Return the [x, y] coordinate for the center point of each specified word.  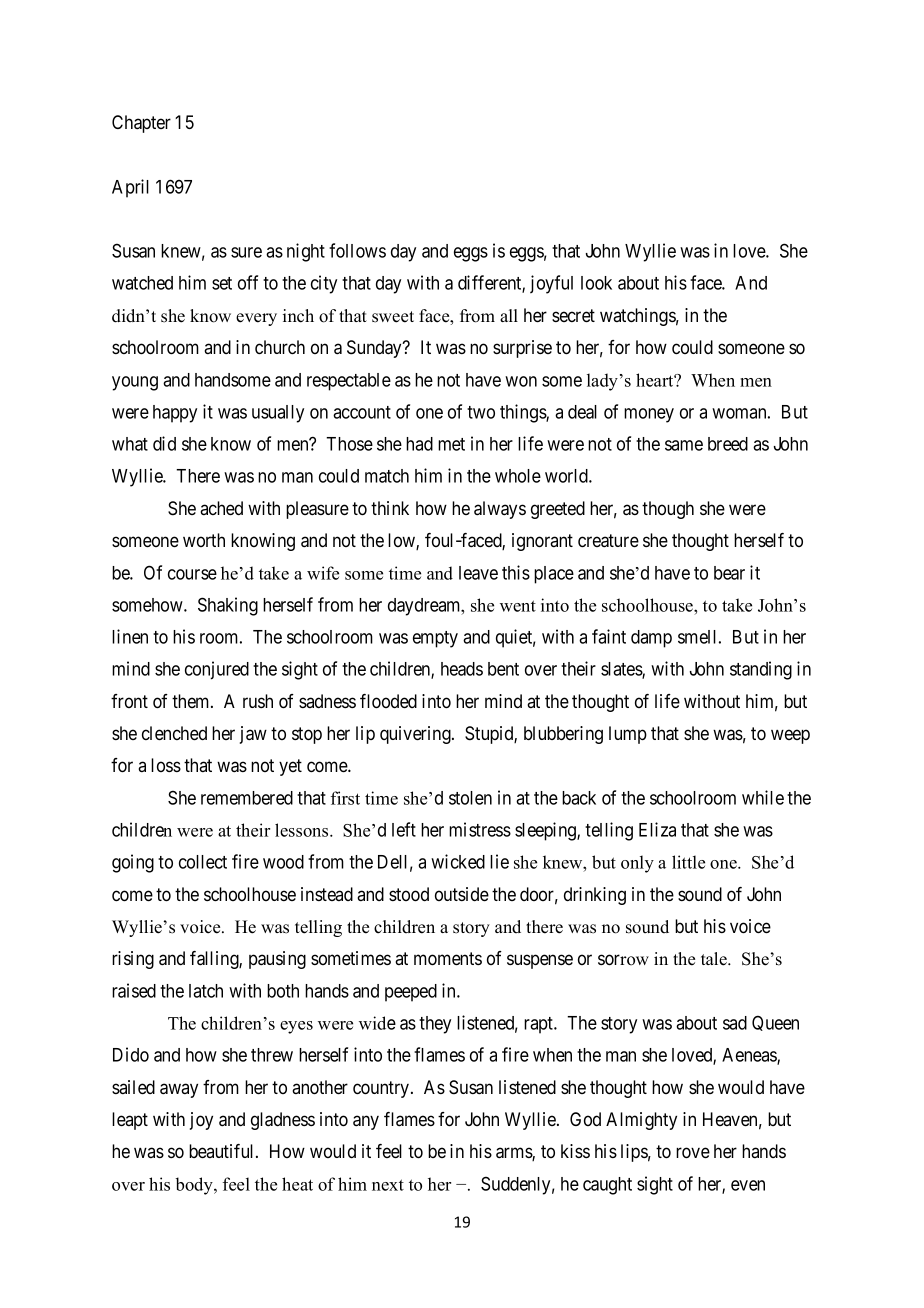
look [596, 283]
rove [693, 1153]
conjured [217, 670]
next [388, 1185]
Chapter [141, 124]
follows [357, 250]
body [195, 1186]
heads [462, 669]
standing [761, 670]
